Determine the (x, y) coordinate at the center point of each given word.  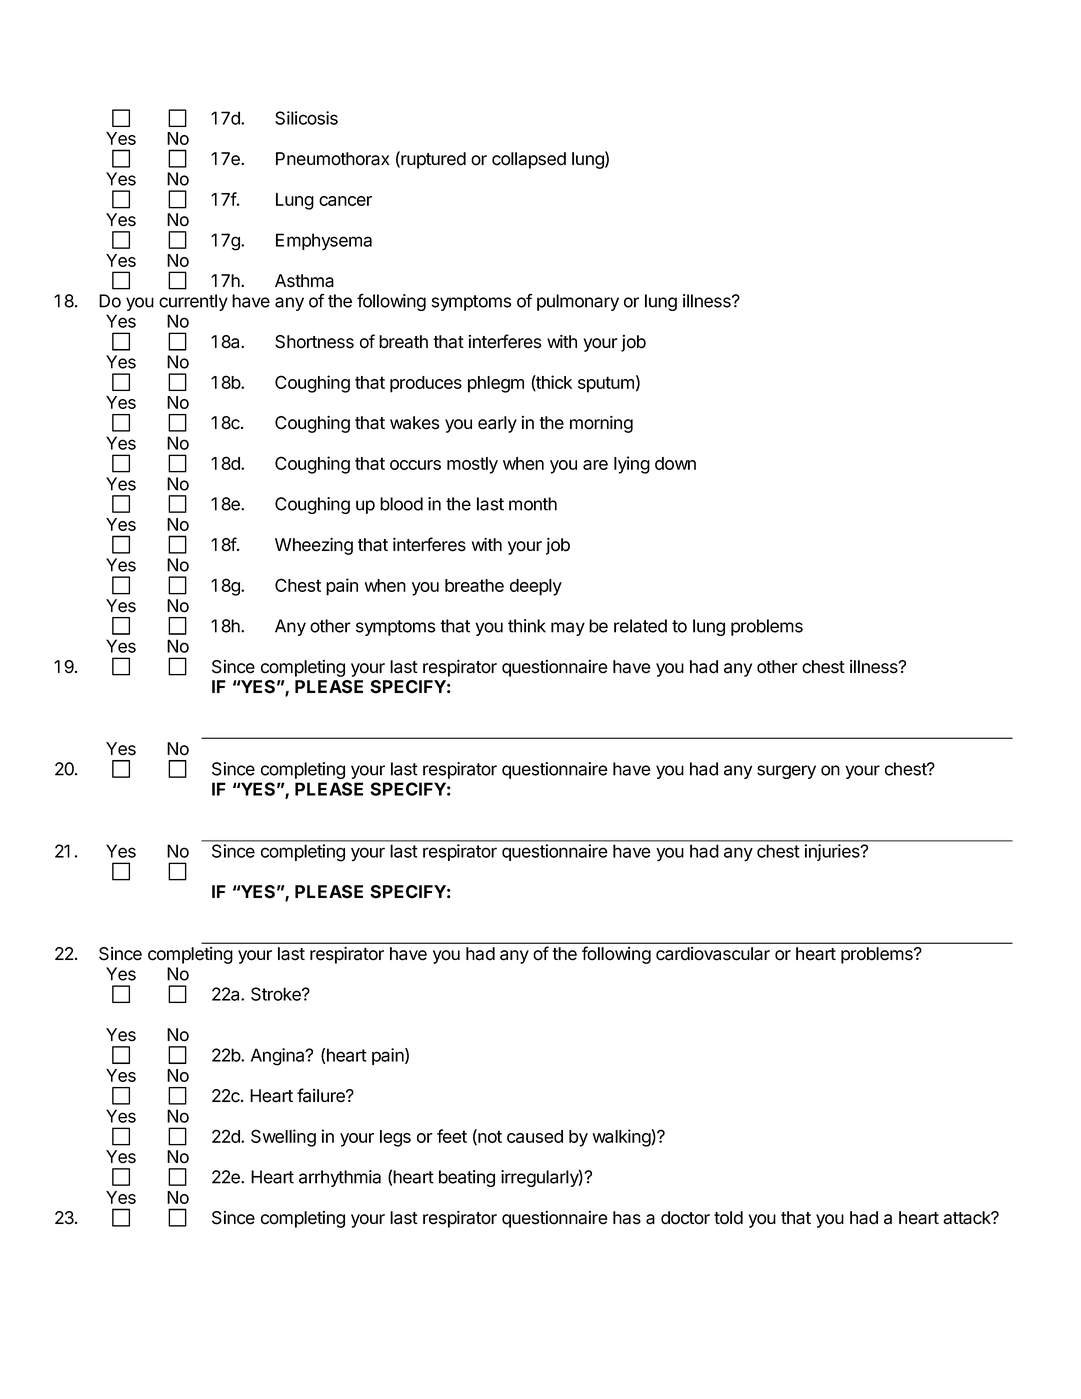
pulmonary (578, 302)
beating (467, 1178)
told (728, 1218)
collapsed (529, 160)
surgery (786, 772)
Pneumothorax (332, 159)
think (527, 626)
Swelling (283, 1138)
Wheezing (314, 546)
